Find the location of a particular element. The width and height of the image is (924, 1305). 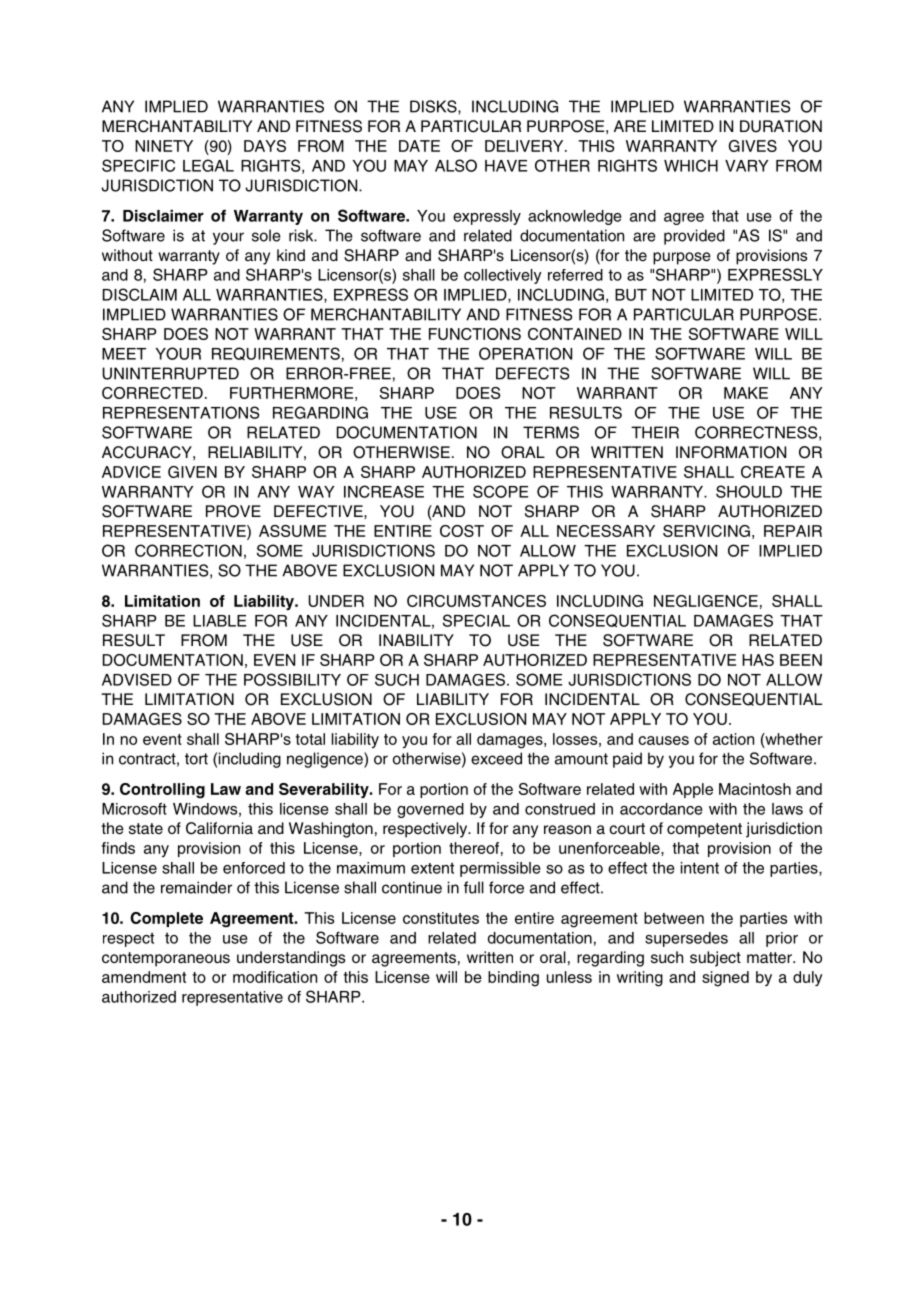

CORRECTION is located at coordinates (188, 550).
